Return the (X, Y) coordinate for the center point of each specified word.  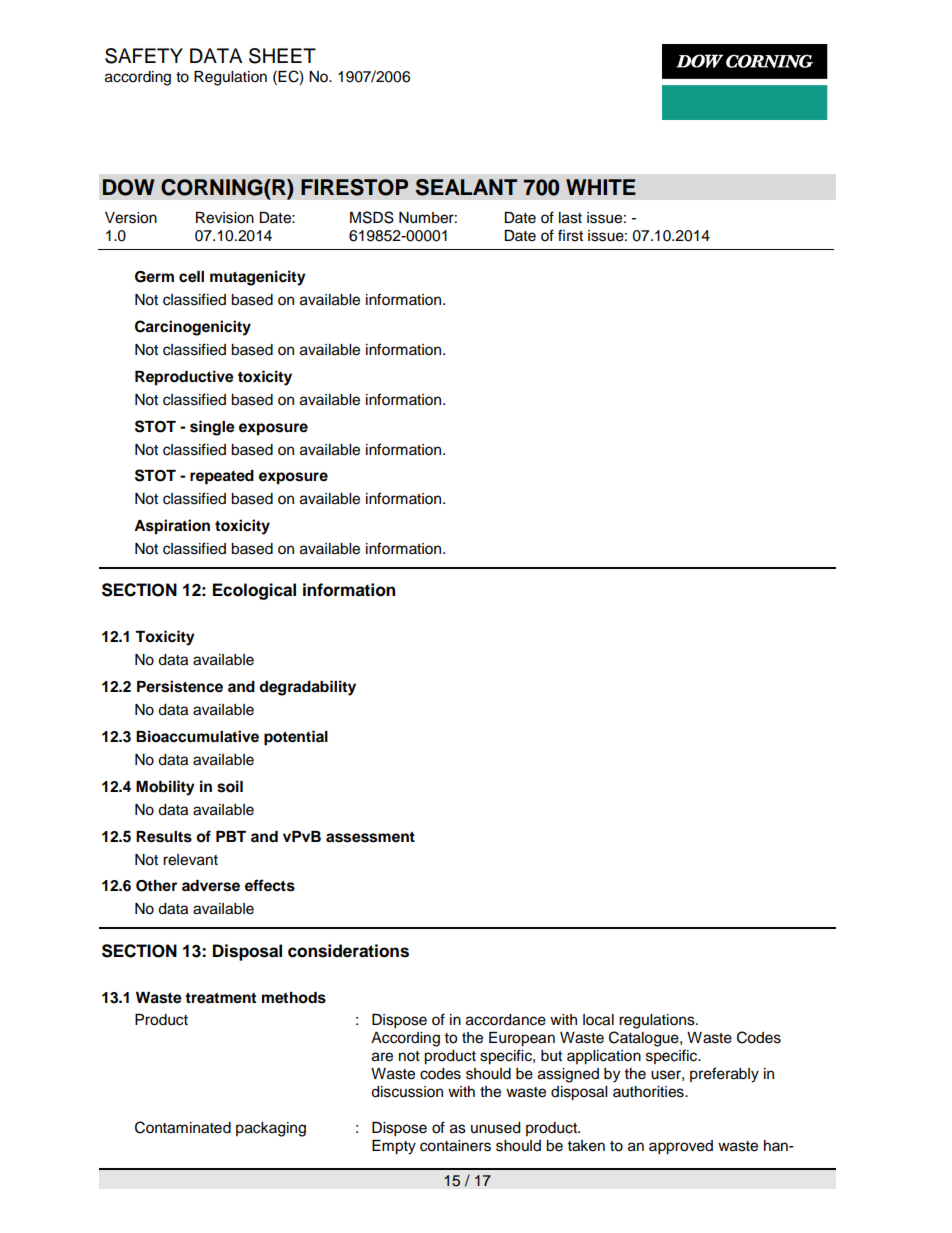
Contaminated (183, 1127)
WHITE (601, 187)
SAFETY (144, 56)
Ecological (254, 591)
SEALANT (466, 187)
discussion (407, 1092)
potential (296, 738)
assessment (370, 837)
